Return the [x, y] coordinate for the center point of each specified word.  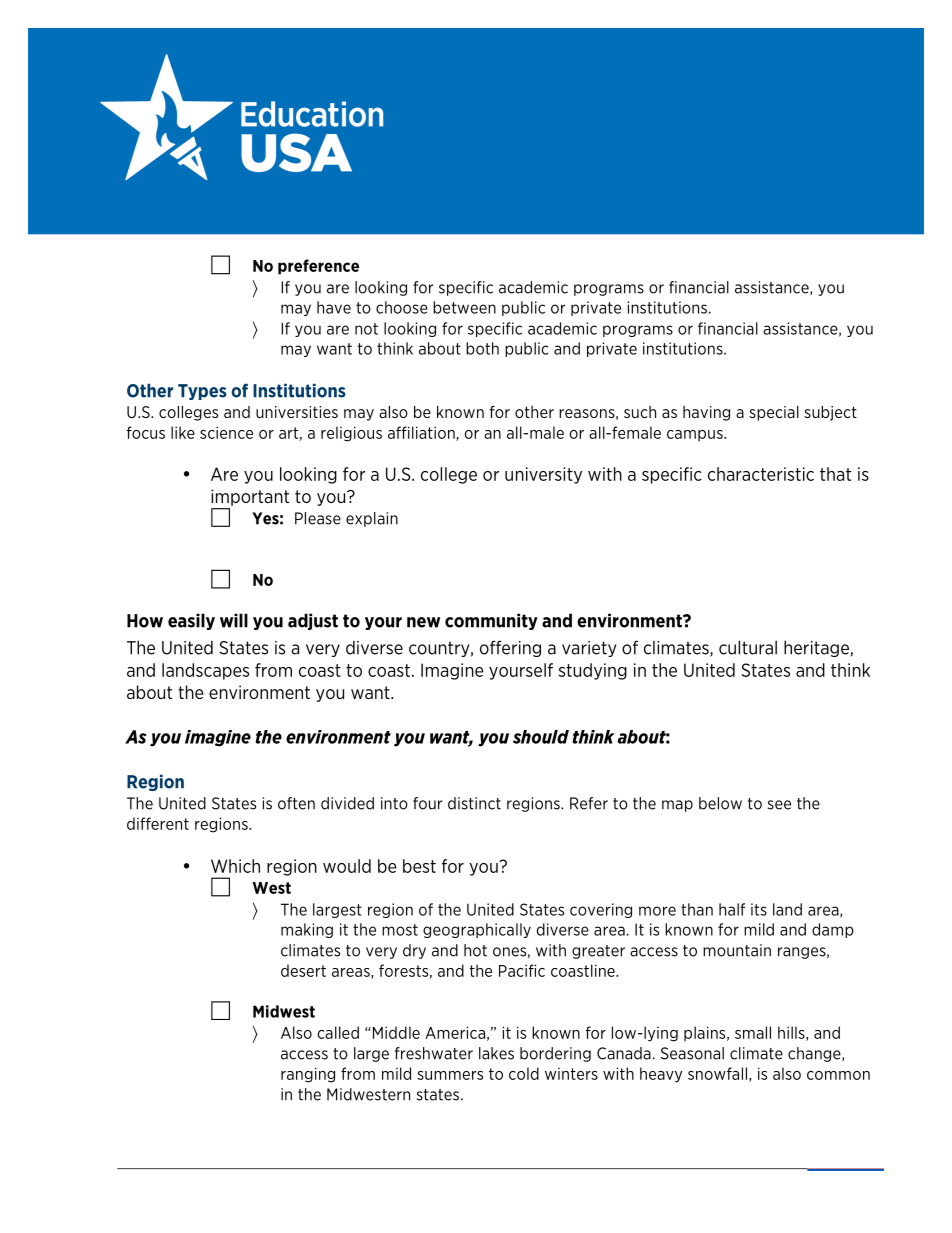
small [753, 1032]
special [774, 413]
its [759, 909]
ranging [308, 1075]
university [543, 475]
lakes [496, 1053]
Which [235, 866]
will [234, 620]
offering [510, 648]
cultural [748, 647]
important [250, 497]
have [334, 307]
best [419, 866]
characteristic [761, 474]
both [482, 348]
